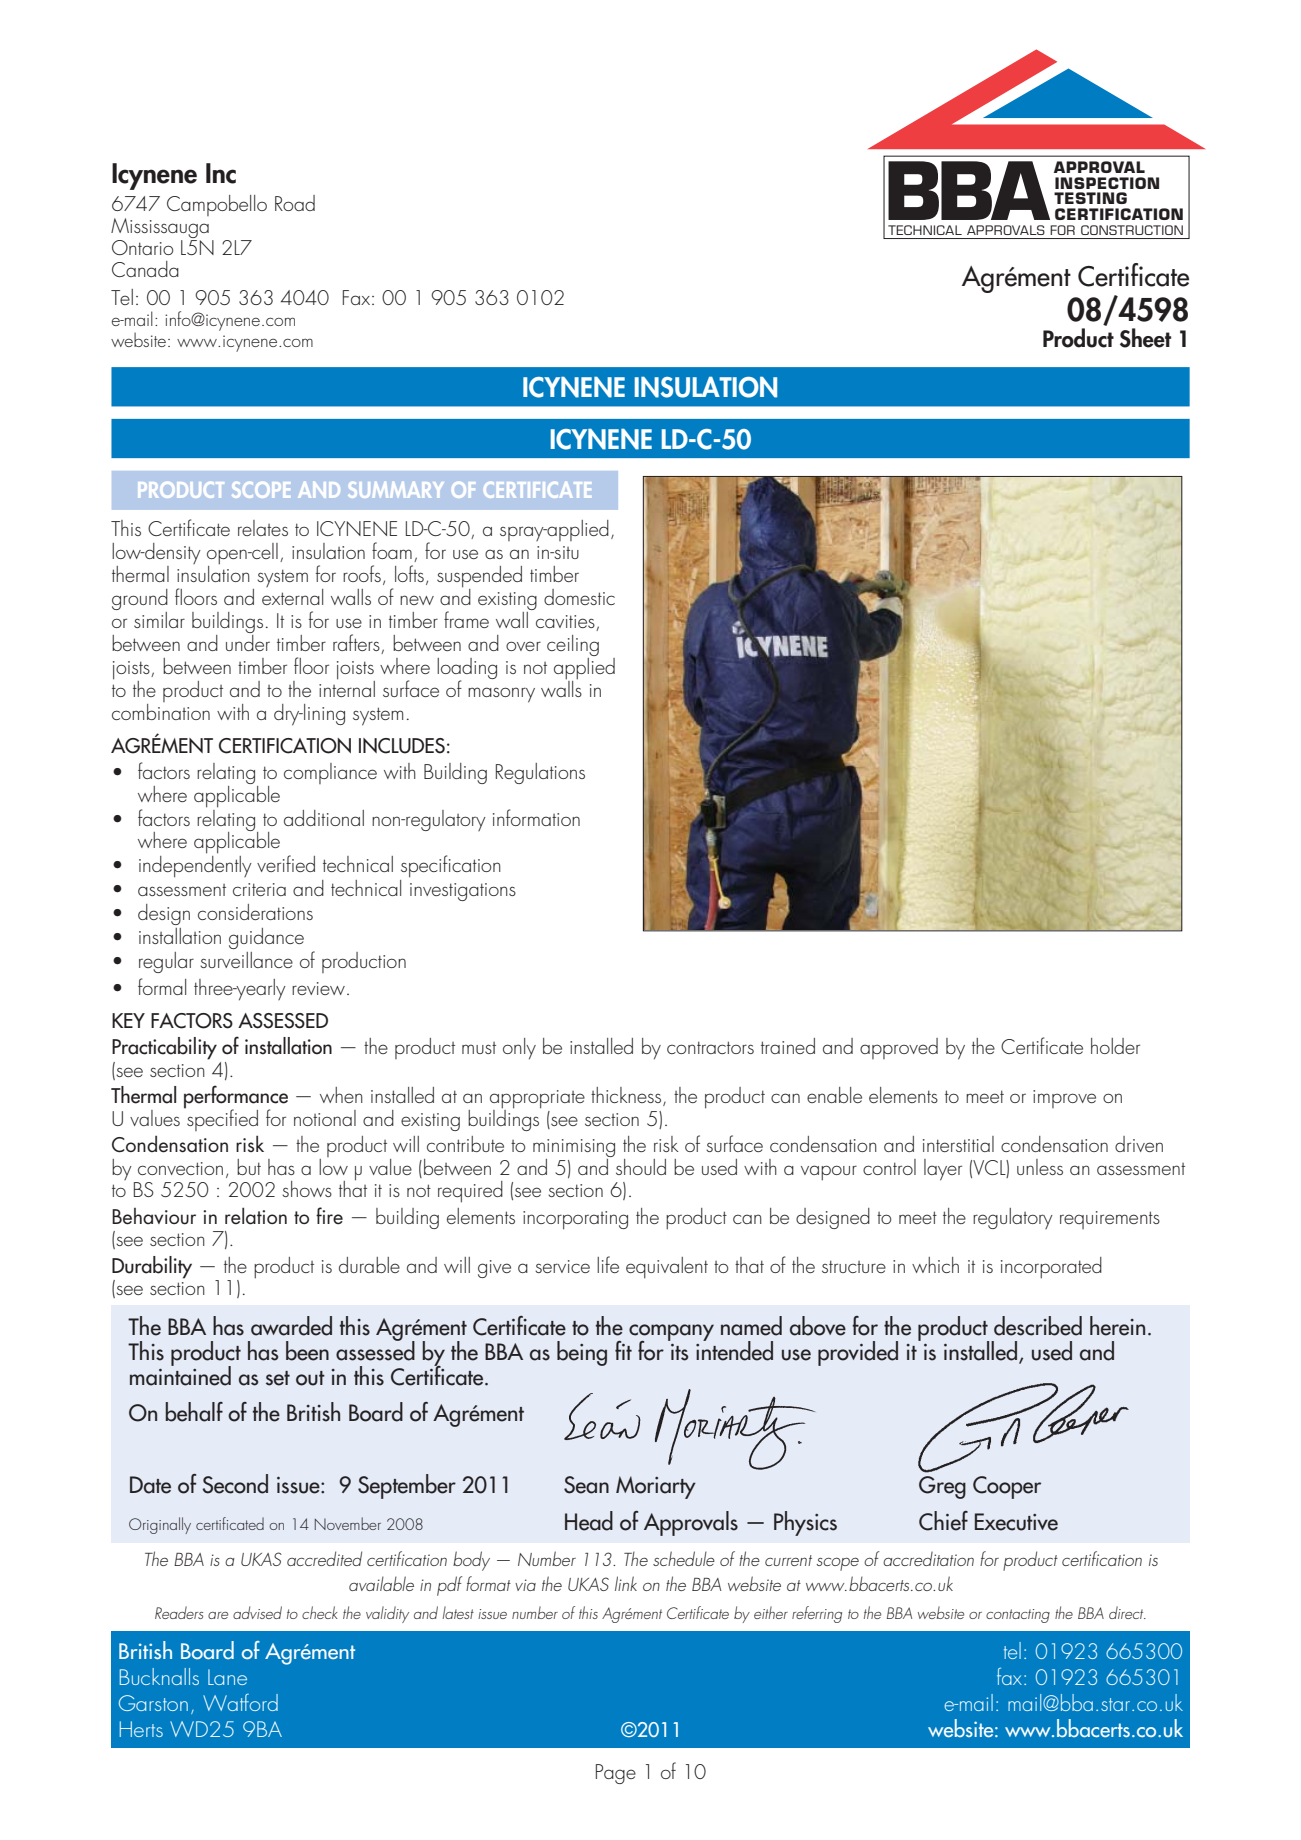 The image size is (1301, 1840). What do you see at coordinates (295, 203) in the screenshot?
I see `Road` at bounding box center [295, 203].
